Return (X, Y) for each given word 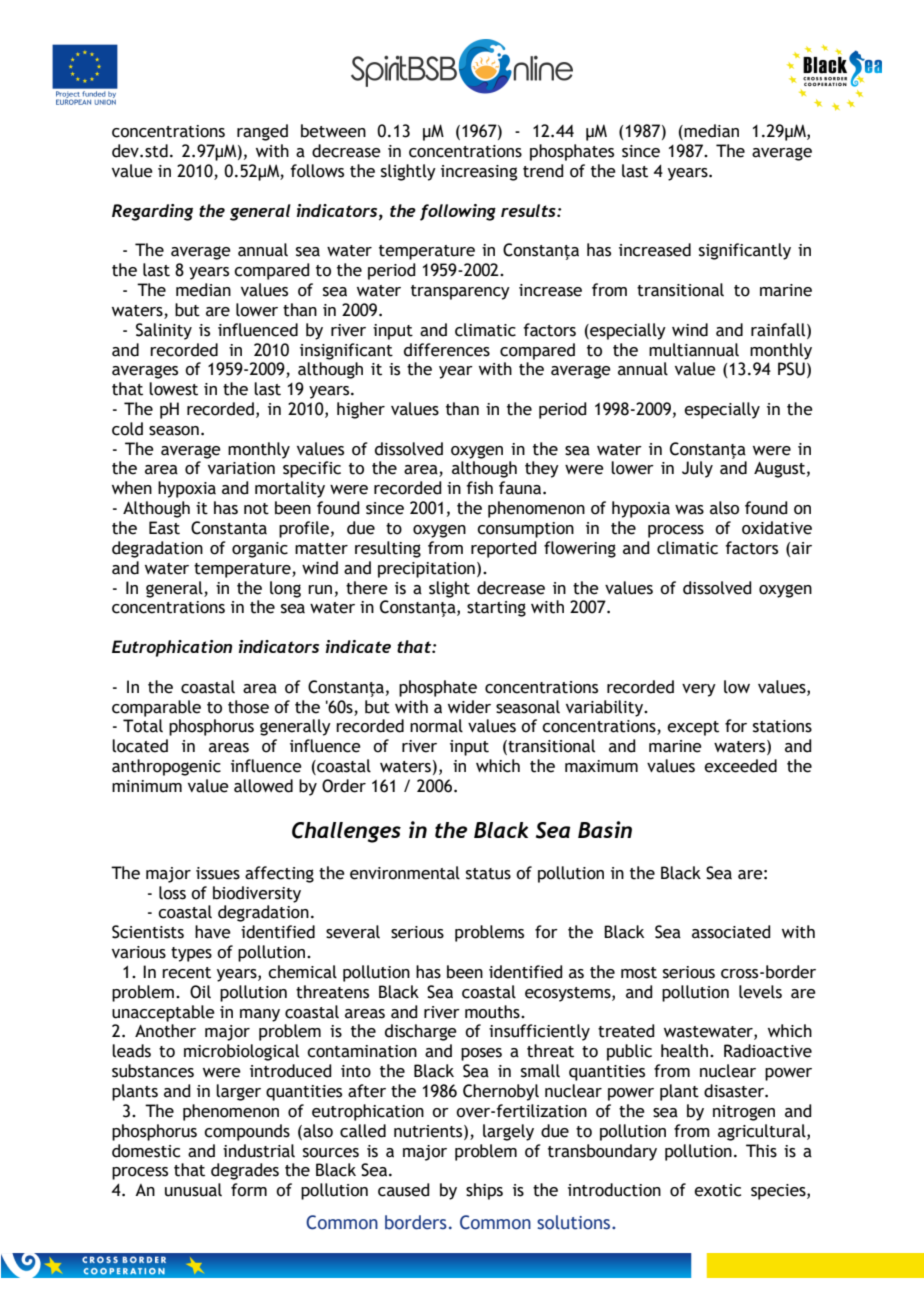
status (488, 874)
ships (484, 1191)
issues (218, 873)
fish (479, 488)
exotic (717, 1190)
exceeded (740, 766)
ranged (262, 132)
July (697, 469)
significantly (745, 251)
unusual (193, 1190)
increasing (479, 173)
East (164, 528)
